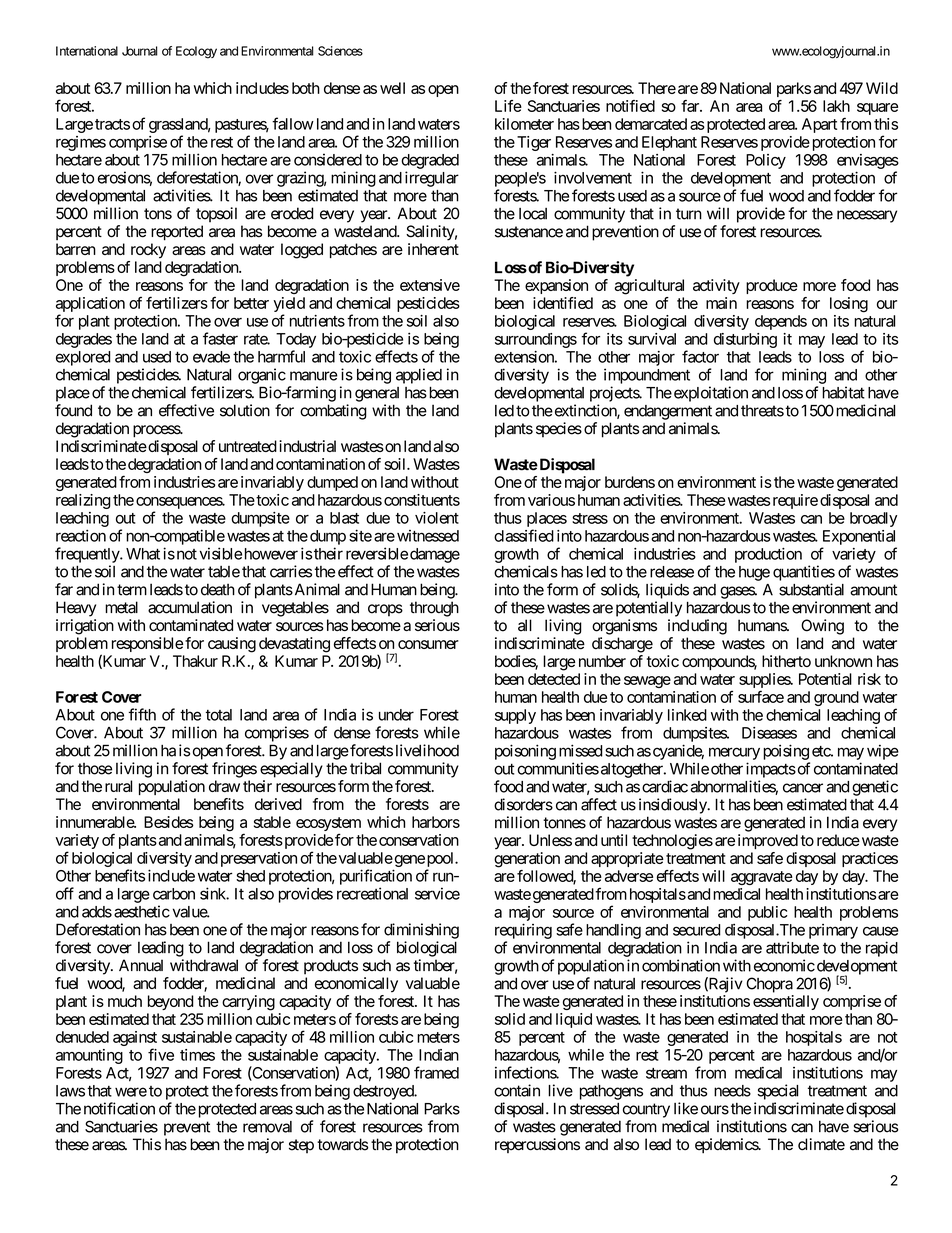 The height and width of the screenshot is (1233, 952). What do you see at coordinates (732, 1091) in the screenshot?
I see `needs` at bounding box center [732, 1091].
